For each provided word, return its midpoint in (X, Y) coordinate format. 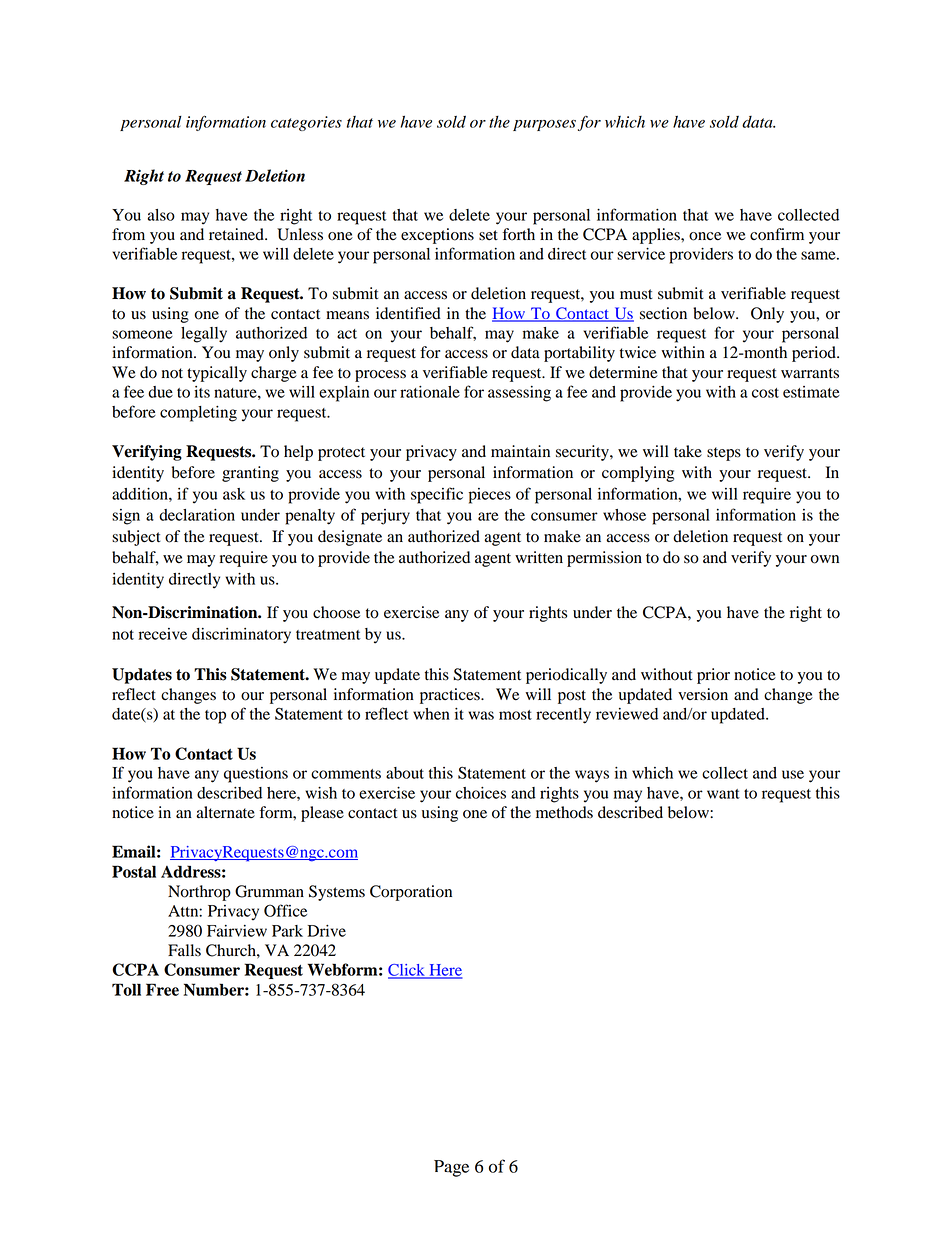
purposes (544, 125)
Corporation (411, 893)
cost (765, 393)
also (161, 215)
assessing (519, 394)
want (723, 794)
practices (451, 696)
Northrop (199, 893)
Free (162, 989)
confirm (777, 234)
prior (713, 676)
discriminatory (241, 636)
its (202, 392)
